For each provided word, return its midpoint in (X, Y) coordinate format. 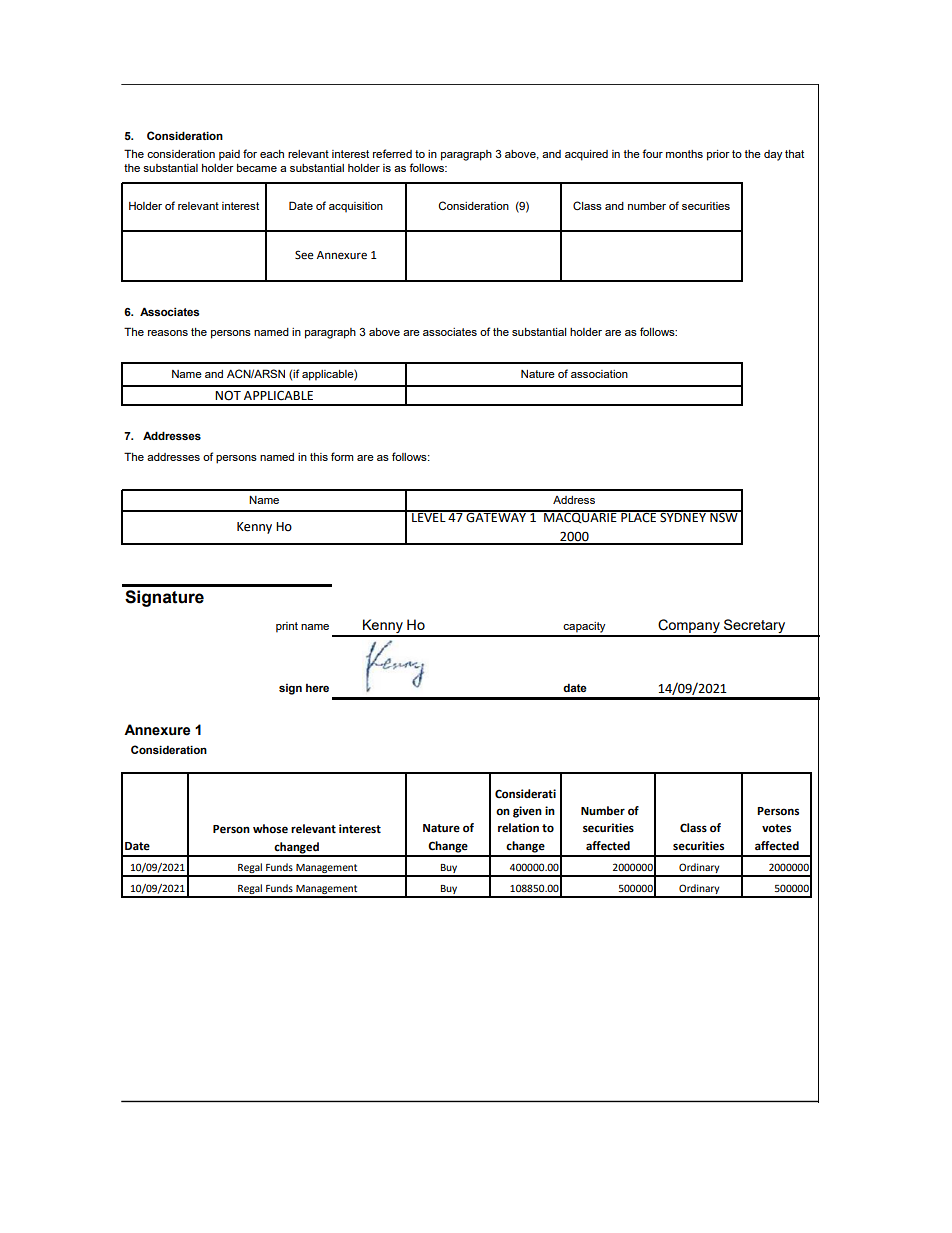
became (257, 168)
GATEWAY (496, 516)
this (319, 457)
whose (270, 829)
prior (718, 155)
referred (392, 153)
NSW (724, 516)
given (527, 812)
